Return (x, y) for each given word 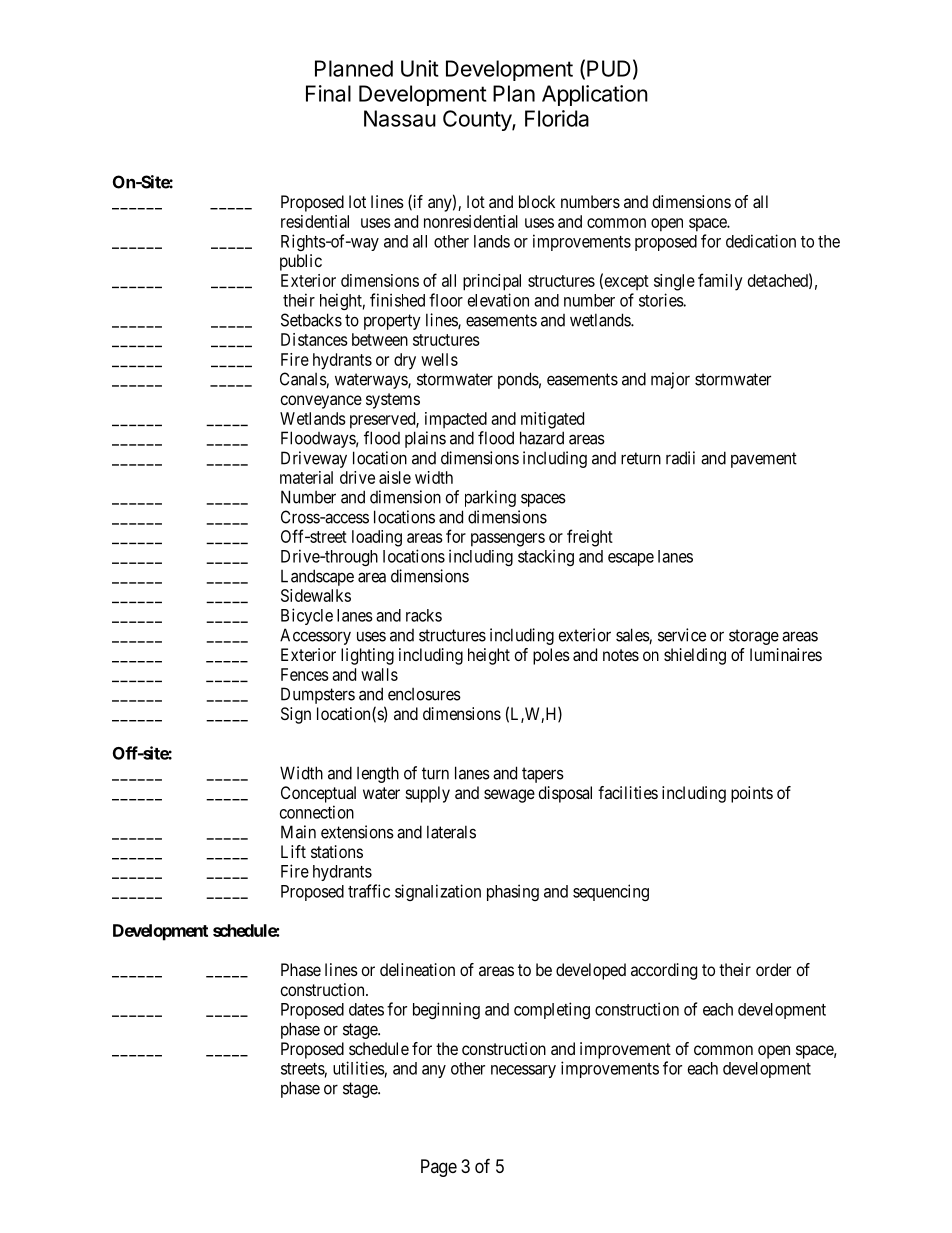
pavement (764, 460)
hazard (542, 438)
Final (328, 93)
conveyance (321, 402)
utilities (359, 1068)
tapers (543, 775)
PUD (609, 68)
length (378, 774)
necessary (523, 1071)
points (752, 794)
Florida (557, 118)
